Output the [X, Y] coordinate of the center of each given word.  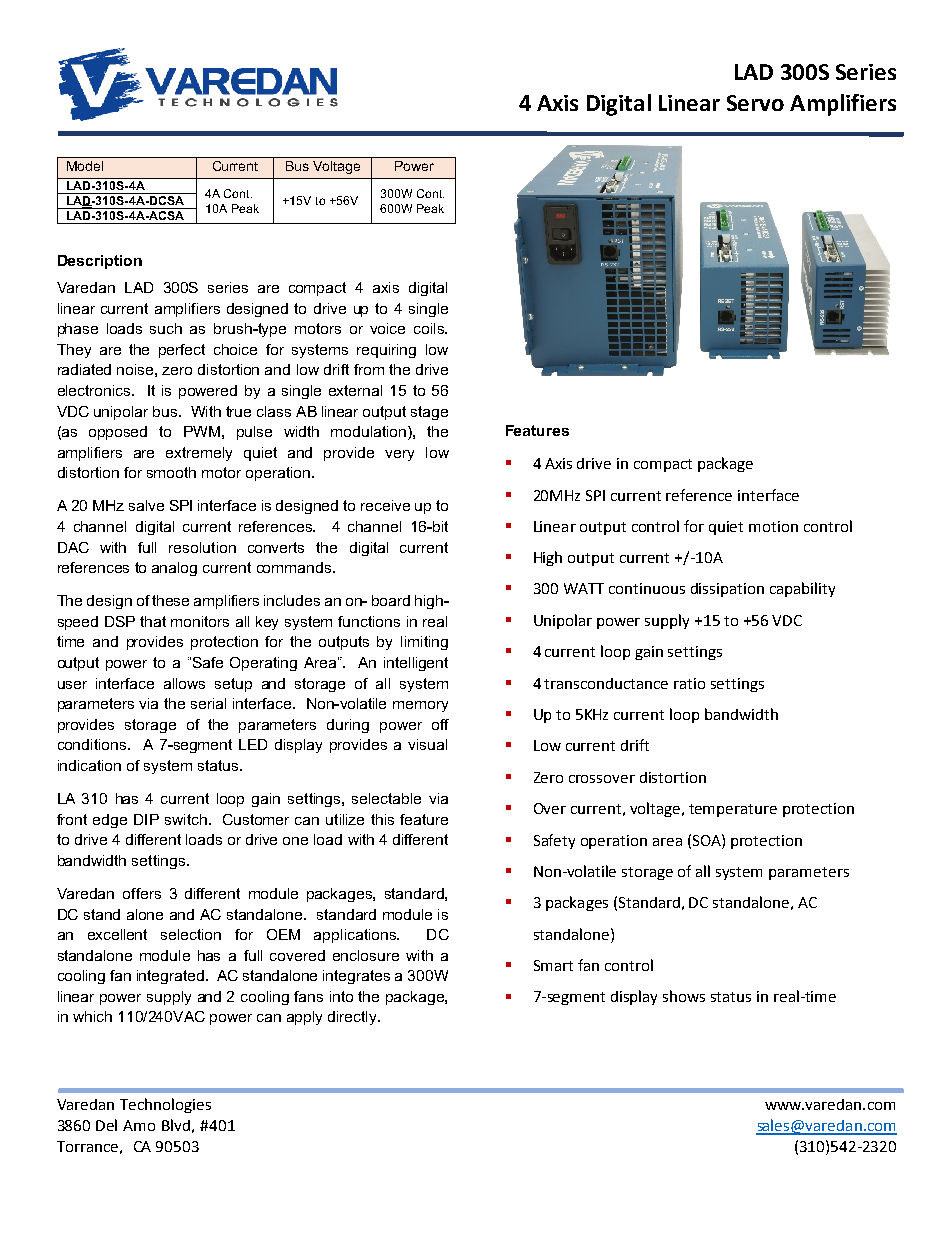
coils [430, 328]
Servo [755, 103]
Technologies [165, 1105]
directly [353, 1018]
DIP [146, 819]
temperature [733, 810]
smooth [171, 472]
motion [773, 526]
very [399, 455]
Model [85, 166]
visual [427, 744]
